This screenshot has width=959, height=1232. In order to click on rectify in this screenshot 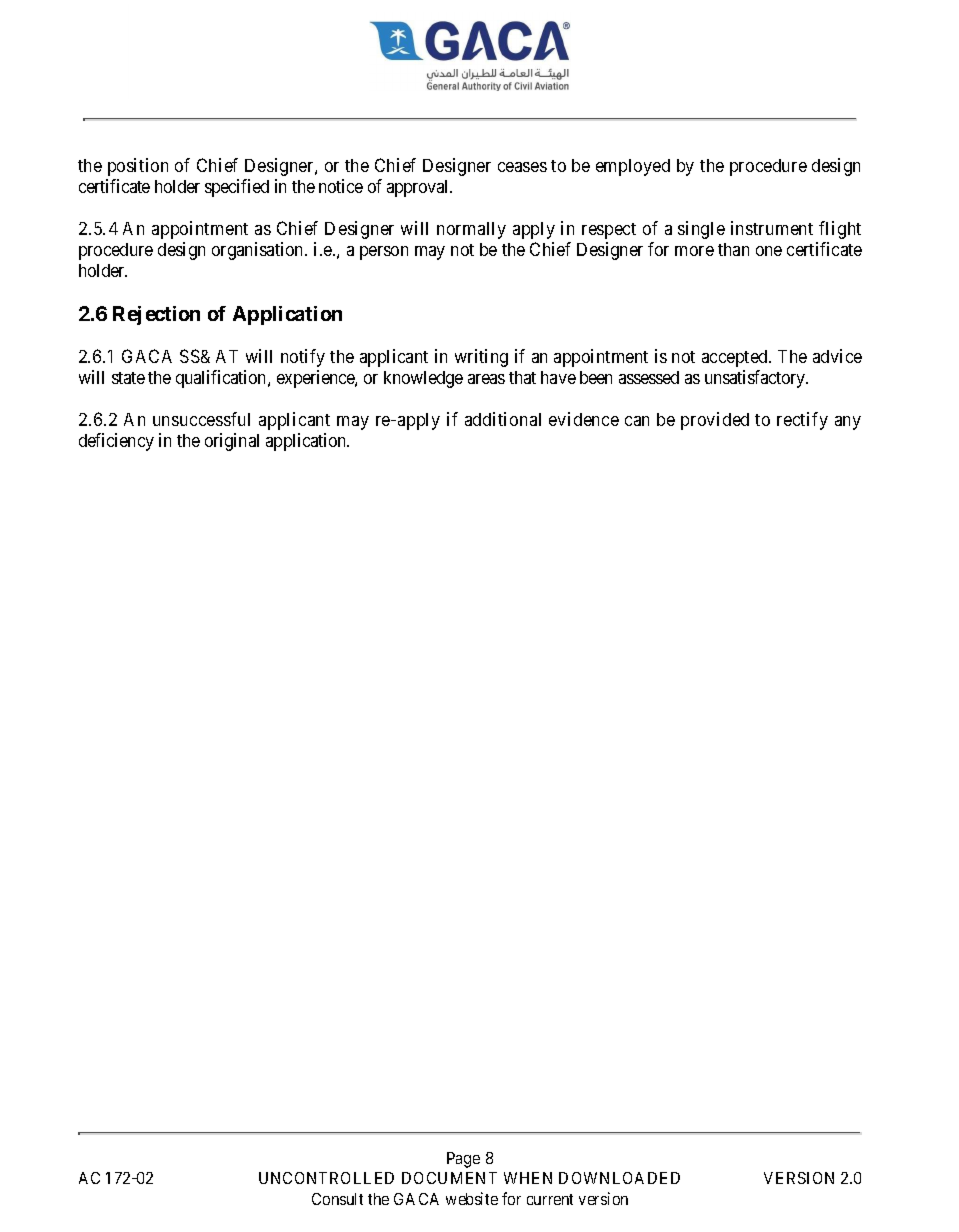, I will do `click(802, 421)`.
